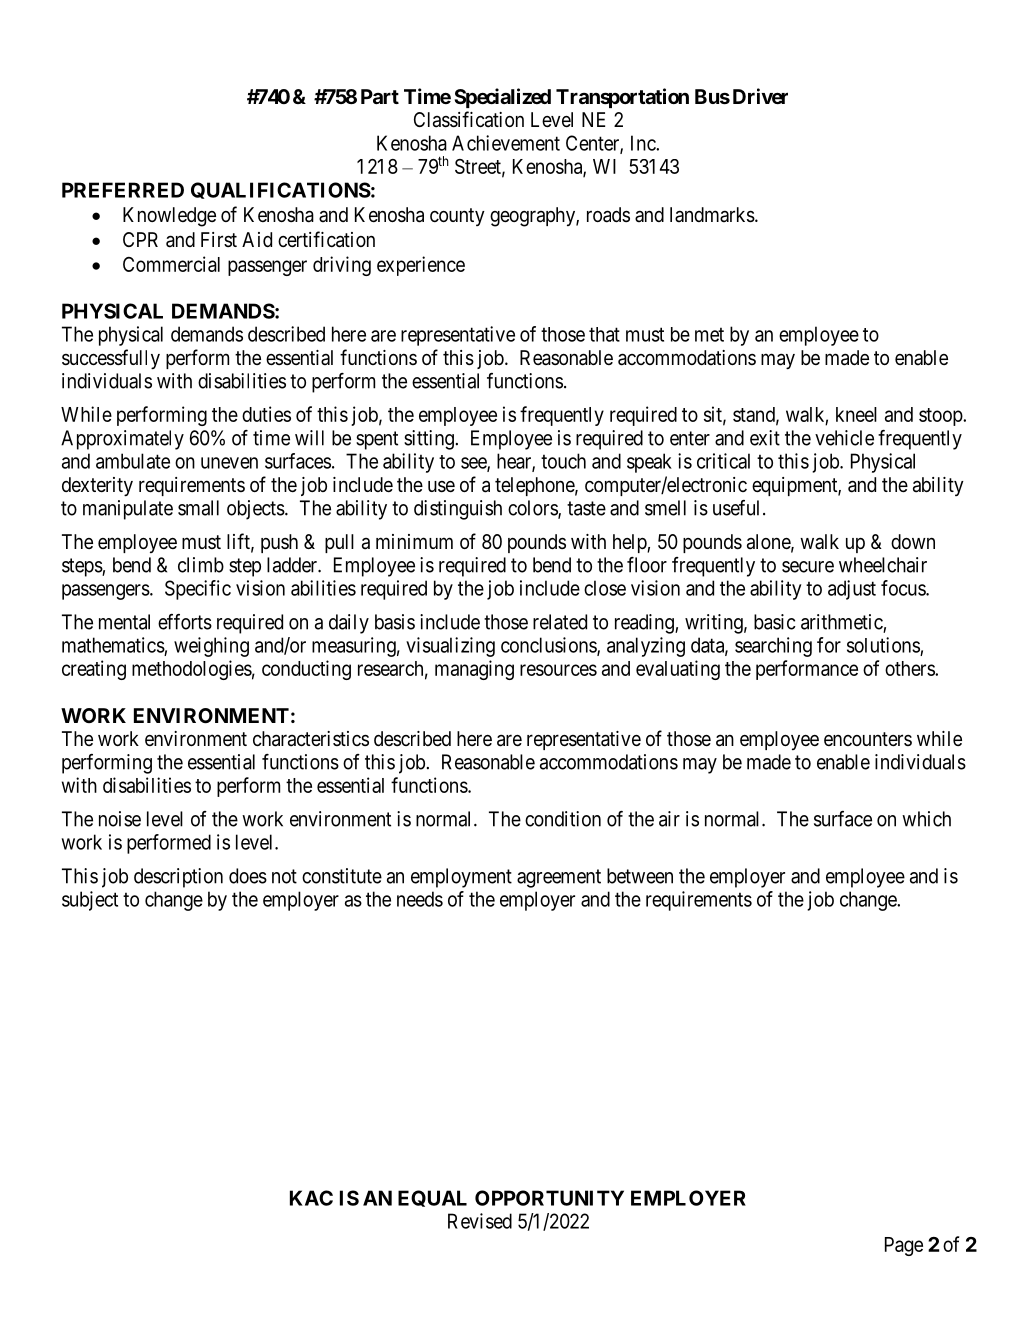  What do you see at coordinates (883, 645) in the screenshot?
I see `solutions` at bounding box center [883, 645].
